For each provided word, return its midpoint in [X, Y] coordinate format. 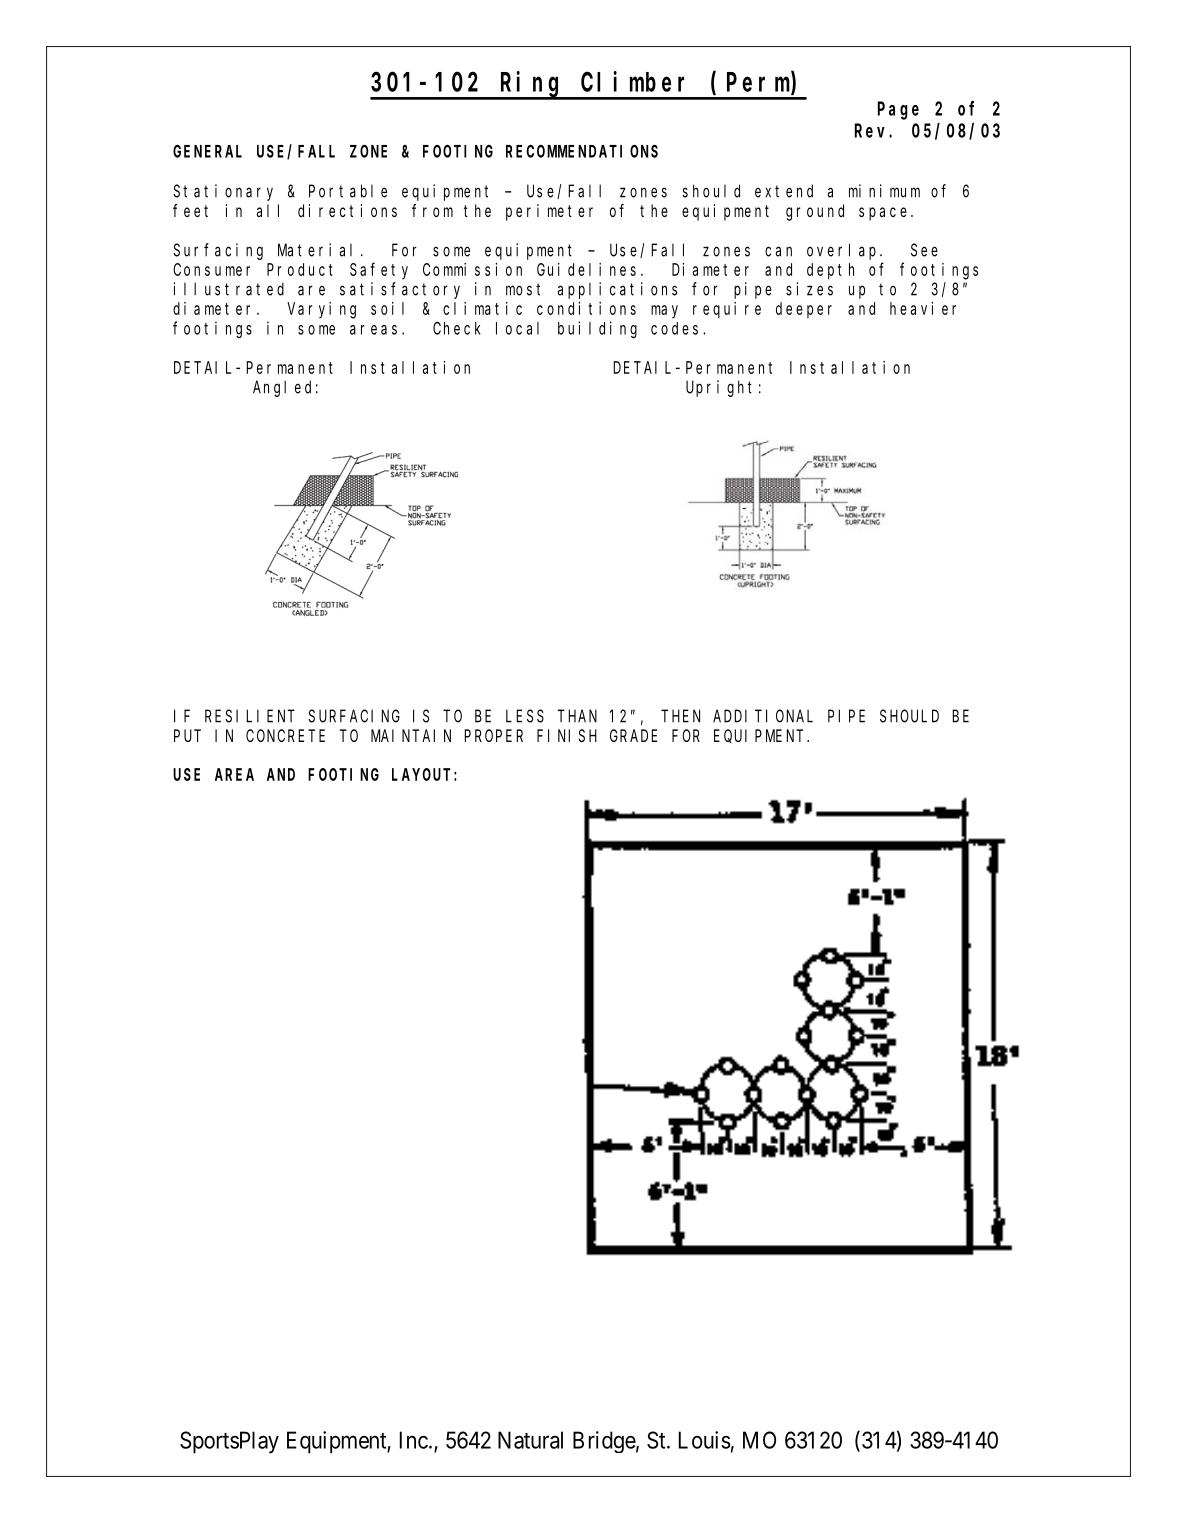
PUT [187, 736]
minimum [884, 191]
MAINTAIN [411, 736]
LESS [525, 716]
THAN [577, 716]
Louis [704, 1440]
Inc [413, 1440]
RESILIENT [250, 716]
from [432, 210]
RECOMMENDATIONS [582, 151]
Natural [530, 1440]
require [727, 310]
